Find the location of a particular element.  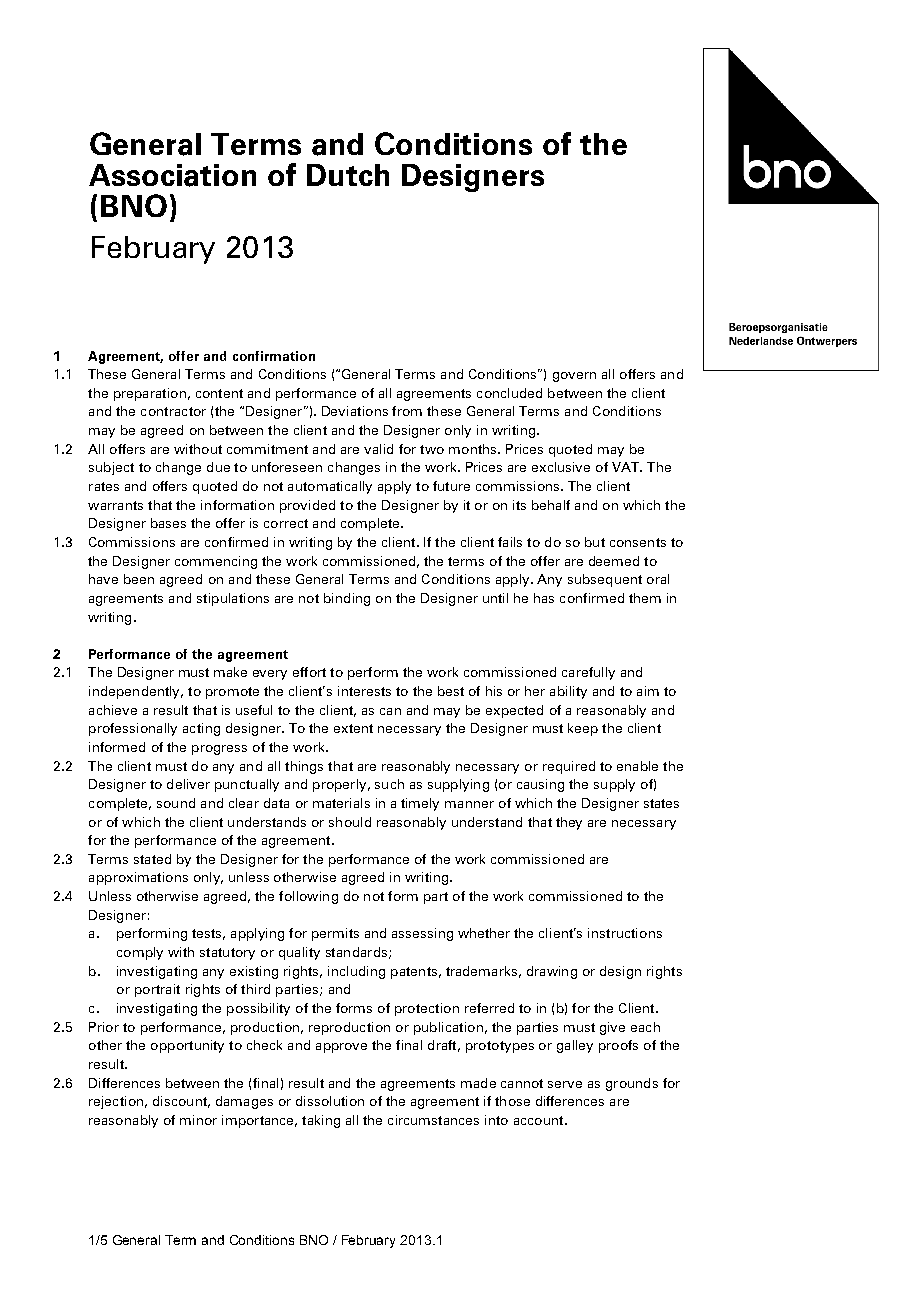

carefully is located at coordinates (588, 673).
